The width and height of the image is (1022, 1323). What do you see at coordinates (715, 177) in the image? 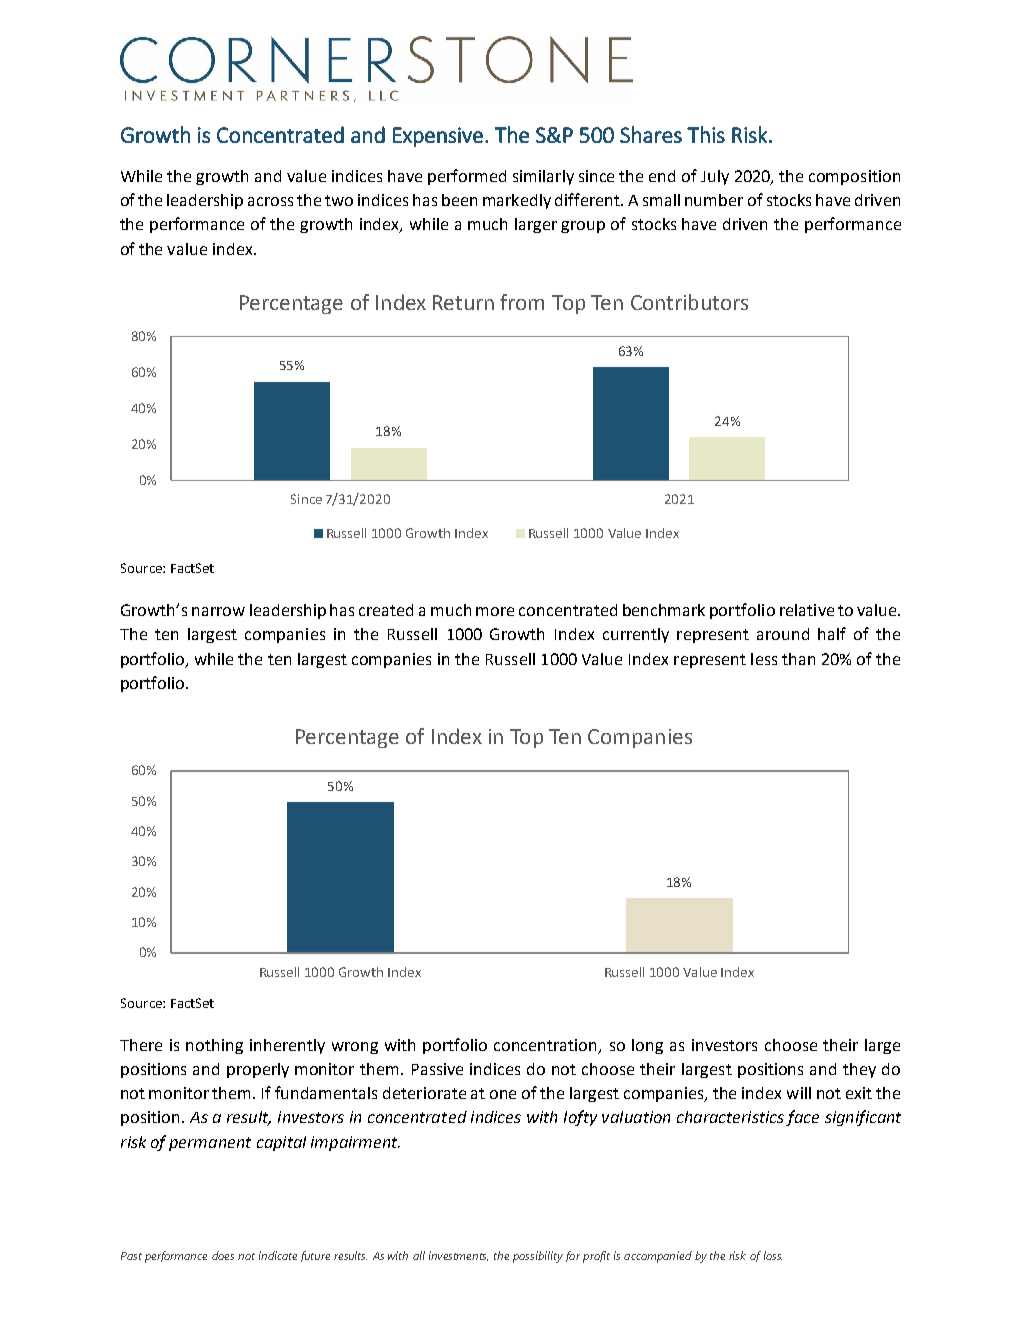
I see `July` at bounding box center [715, 177].
